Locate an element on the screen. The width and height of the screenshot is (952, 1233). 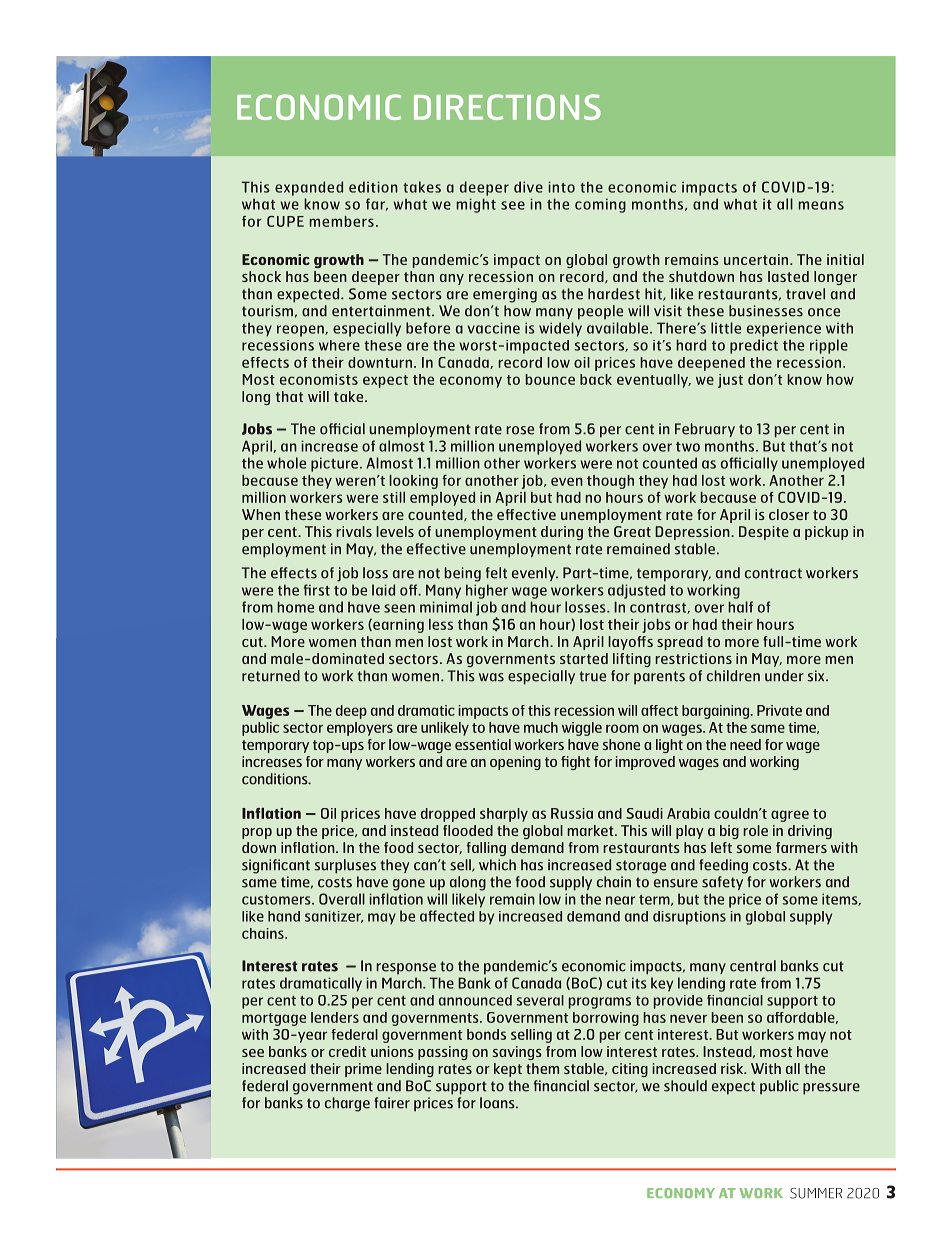
safety is located at coordinates (722, 883).
